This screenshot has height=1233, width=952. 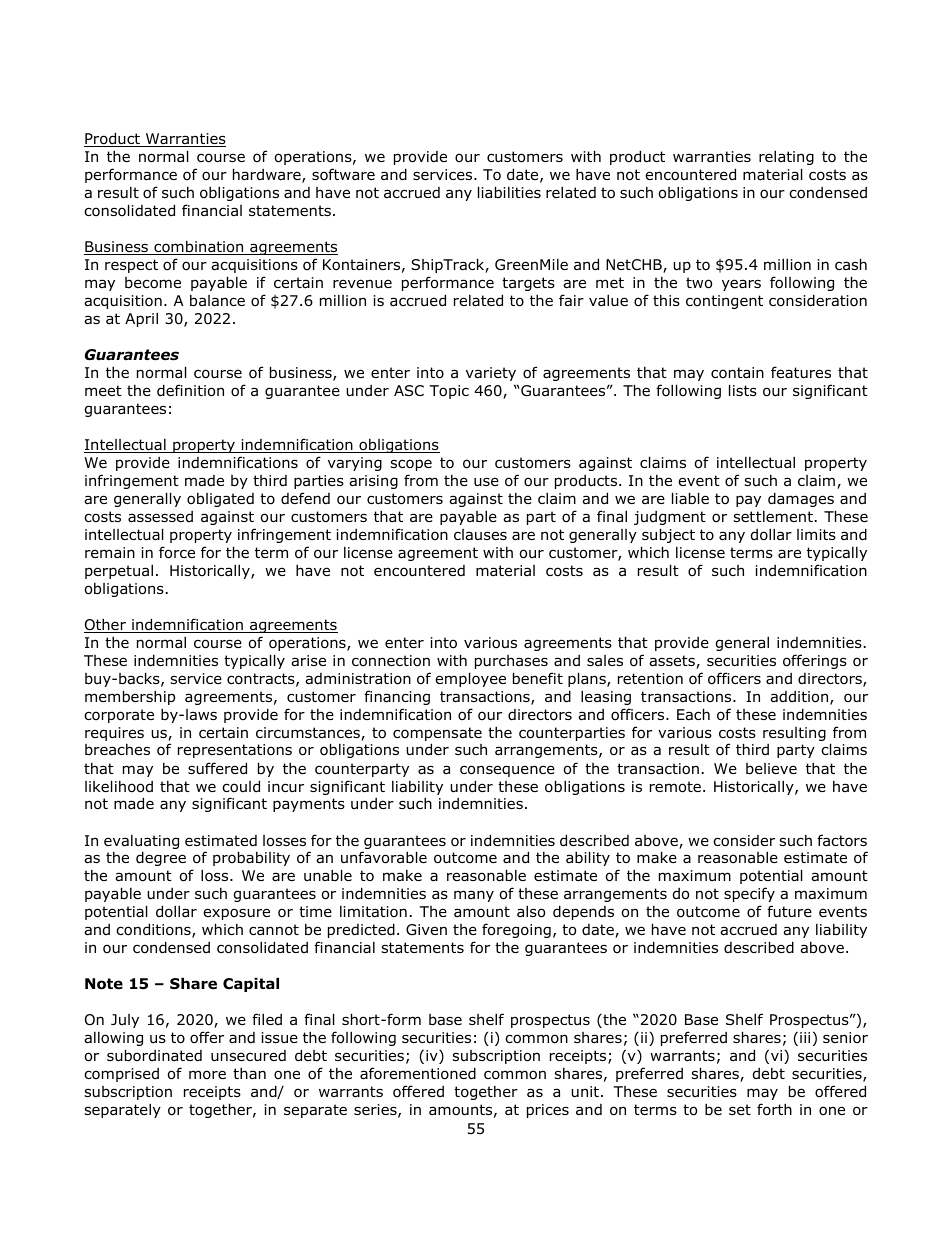 What do you see at coordinates (509, 192) in the screenshot?
I see `liabilities` at bounding box center [509, 192].
